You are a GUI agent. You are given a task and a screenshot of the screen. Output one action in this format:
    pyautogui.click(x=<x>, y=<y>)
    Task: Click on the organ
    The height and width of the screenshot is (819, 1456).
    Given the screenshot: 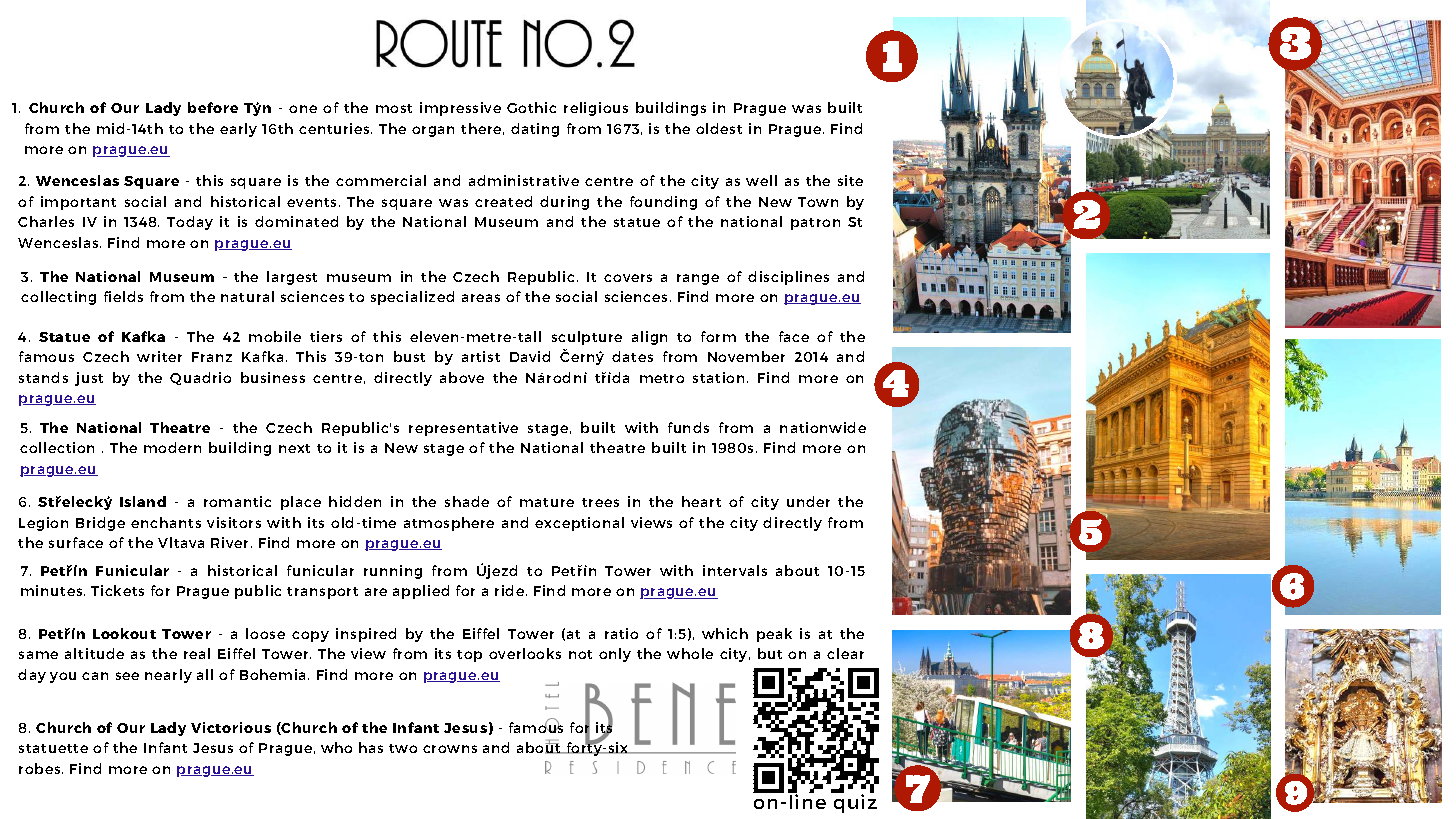 What is the action you would take?
    pyautogui.click(x=433, y=131)
